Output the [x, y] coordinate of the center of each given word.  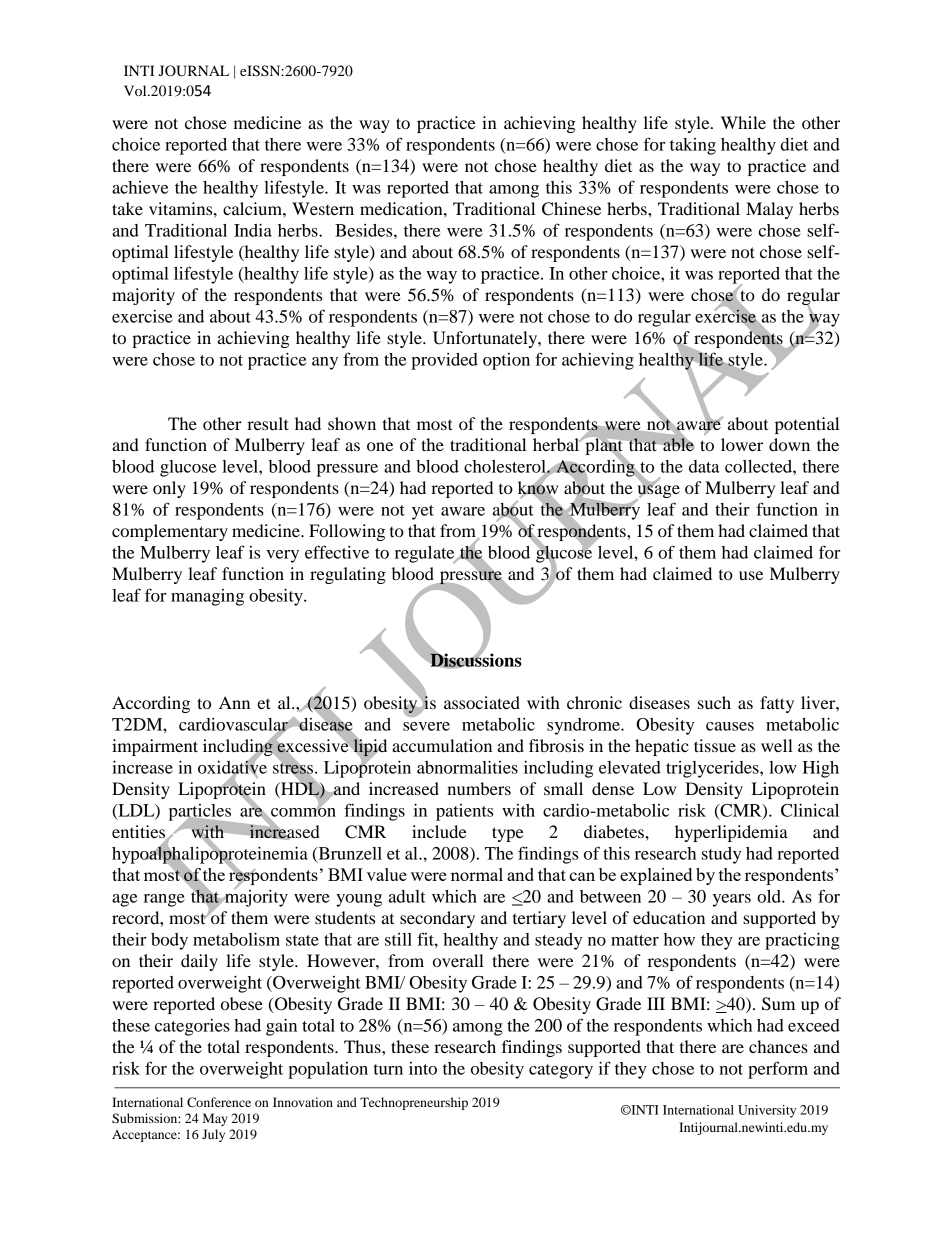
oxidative [232, 767]
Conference [219, 1102]
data [704, 466]
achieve [140, 187]
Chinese [571, 209]
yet [423, 512]
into [423, 1068]
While [743, 122]
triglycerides [713, 769]
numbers [479, 788]
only [169, 489]
